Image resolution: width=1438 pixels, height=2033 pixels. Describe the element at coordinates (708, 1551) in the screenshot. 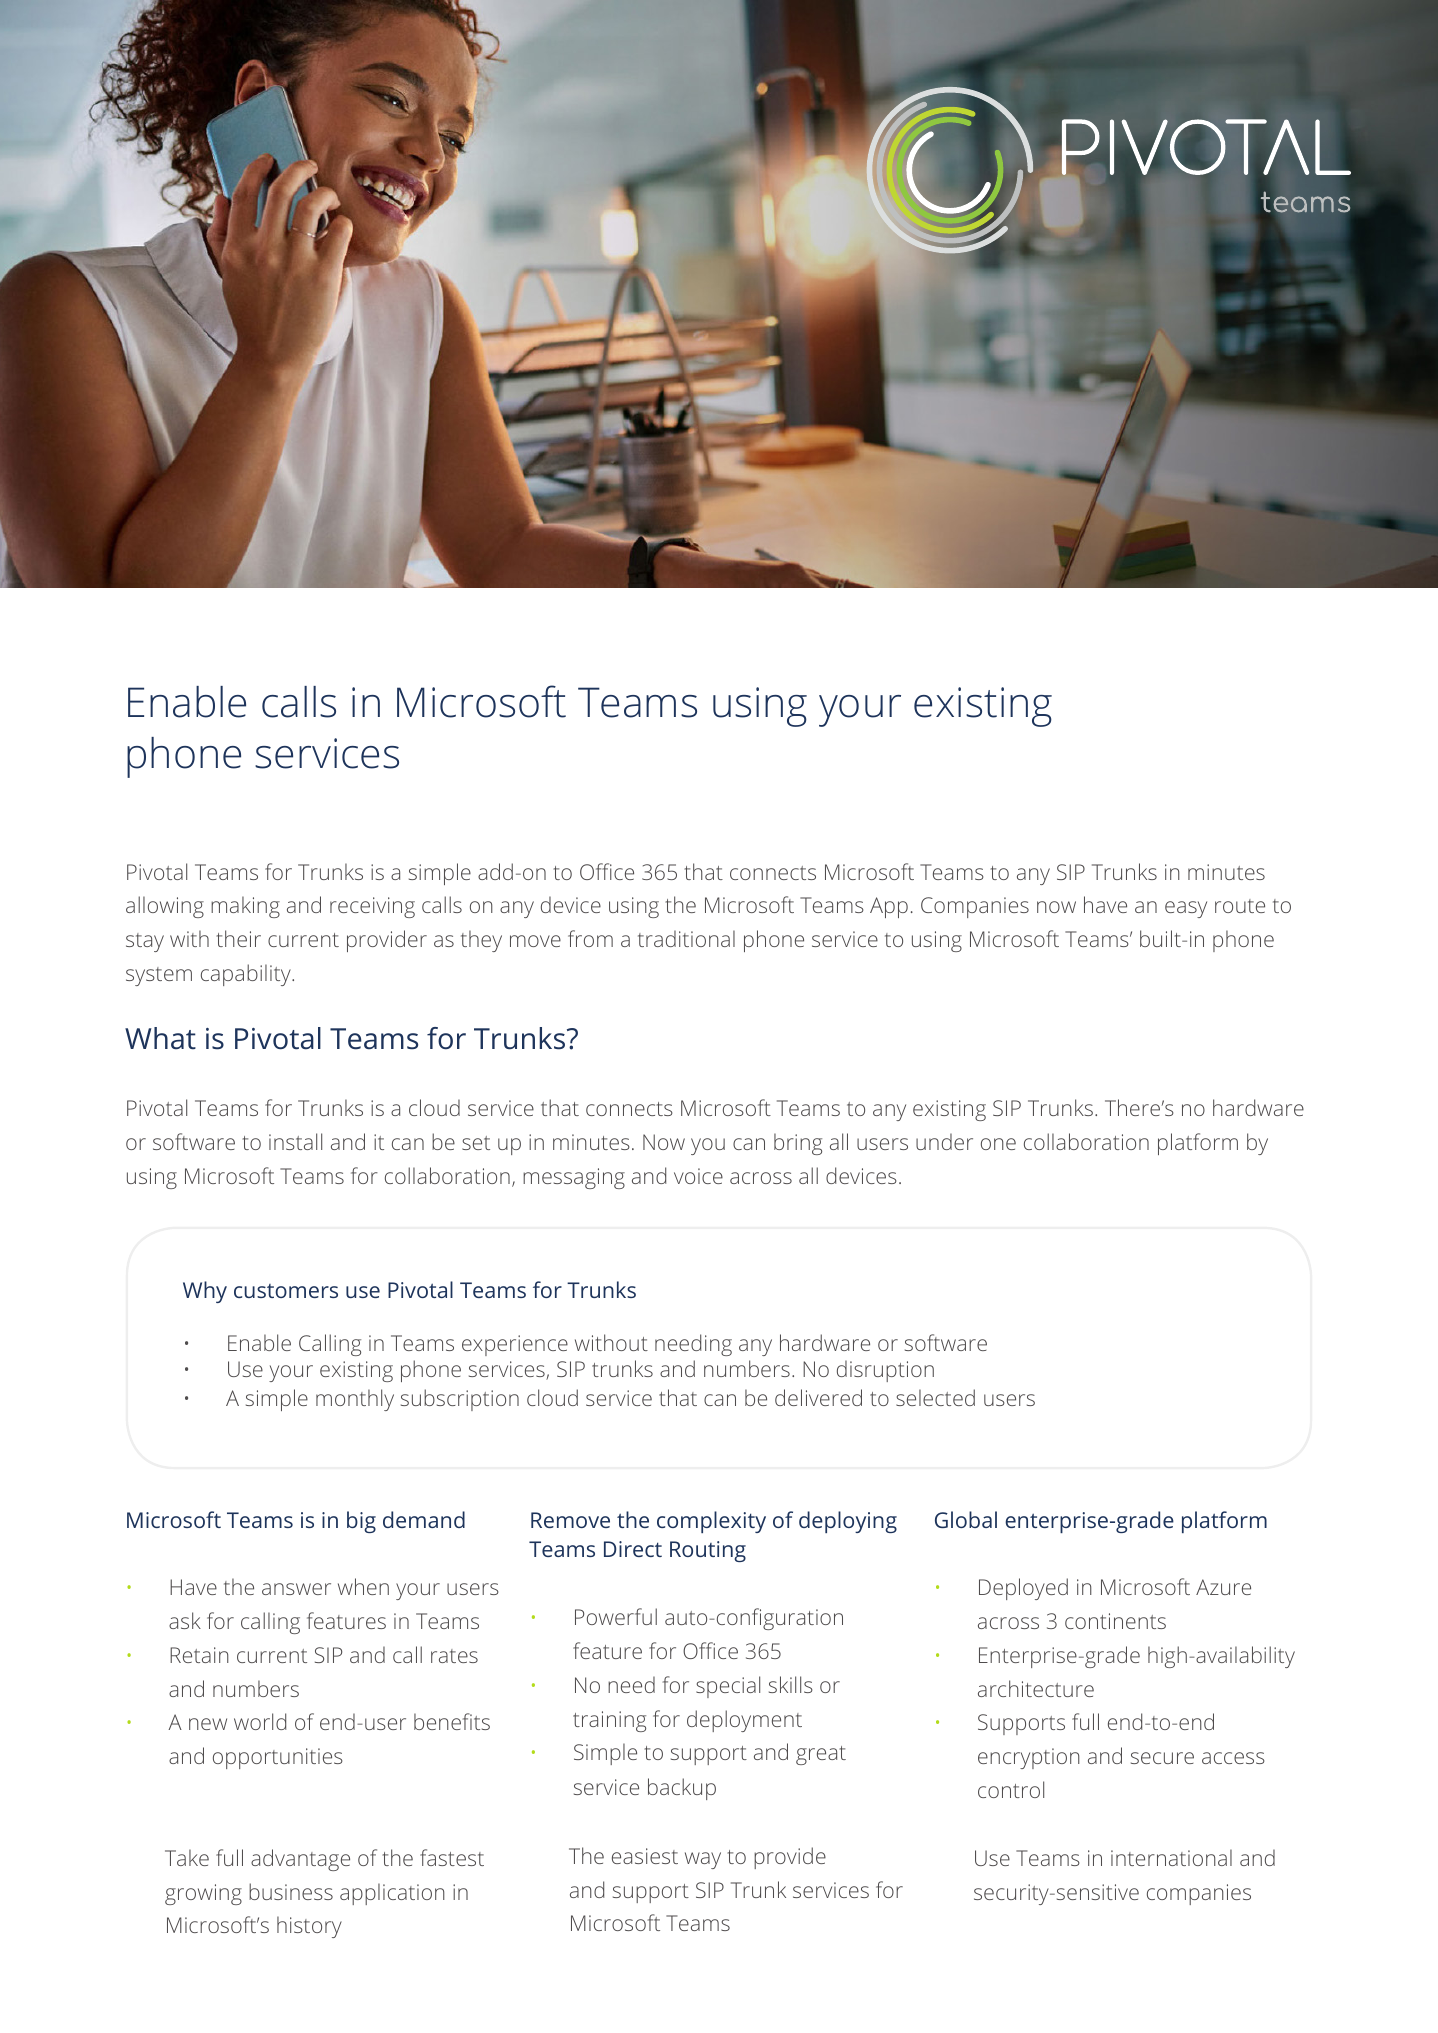

I see `Routing` at that location.
